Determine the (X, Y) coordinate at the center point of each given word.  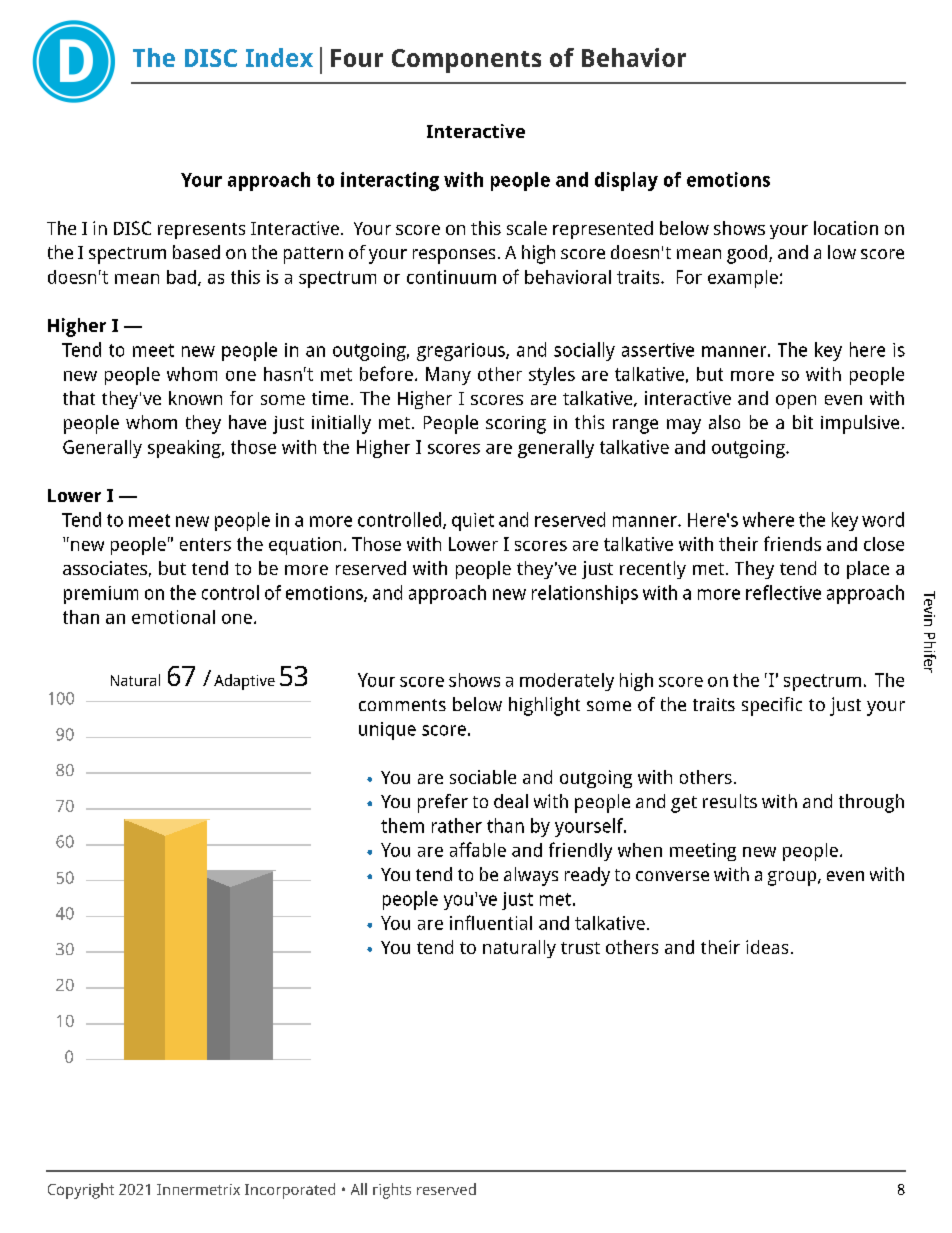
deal (511, 801)
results (730, 801)
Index (279, 57)
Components (466, 61)
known (195, 398)
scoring (516, 425)
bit (803, 422)
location (846, 228)
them (402, 825)
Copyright (81, 1191)
